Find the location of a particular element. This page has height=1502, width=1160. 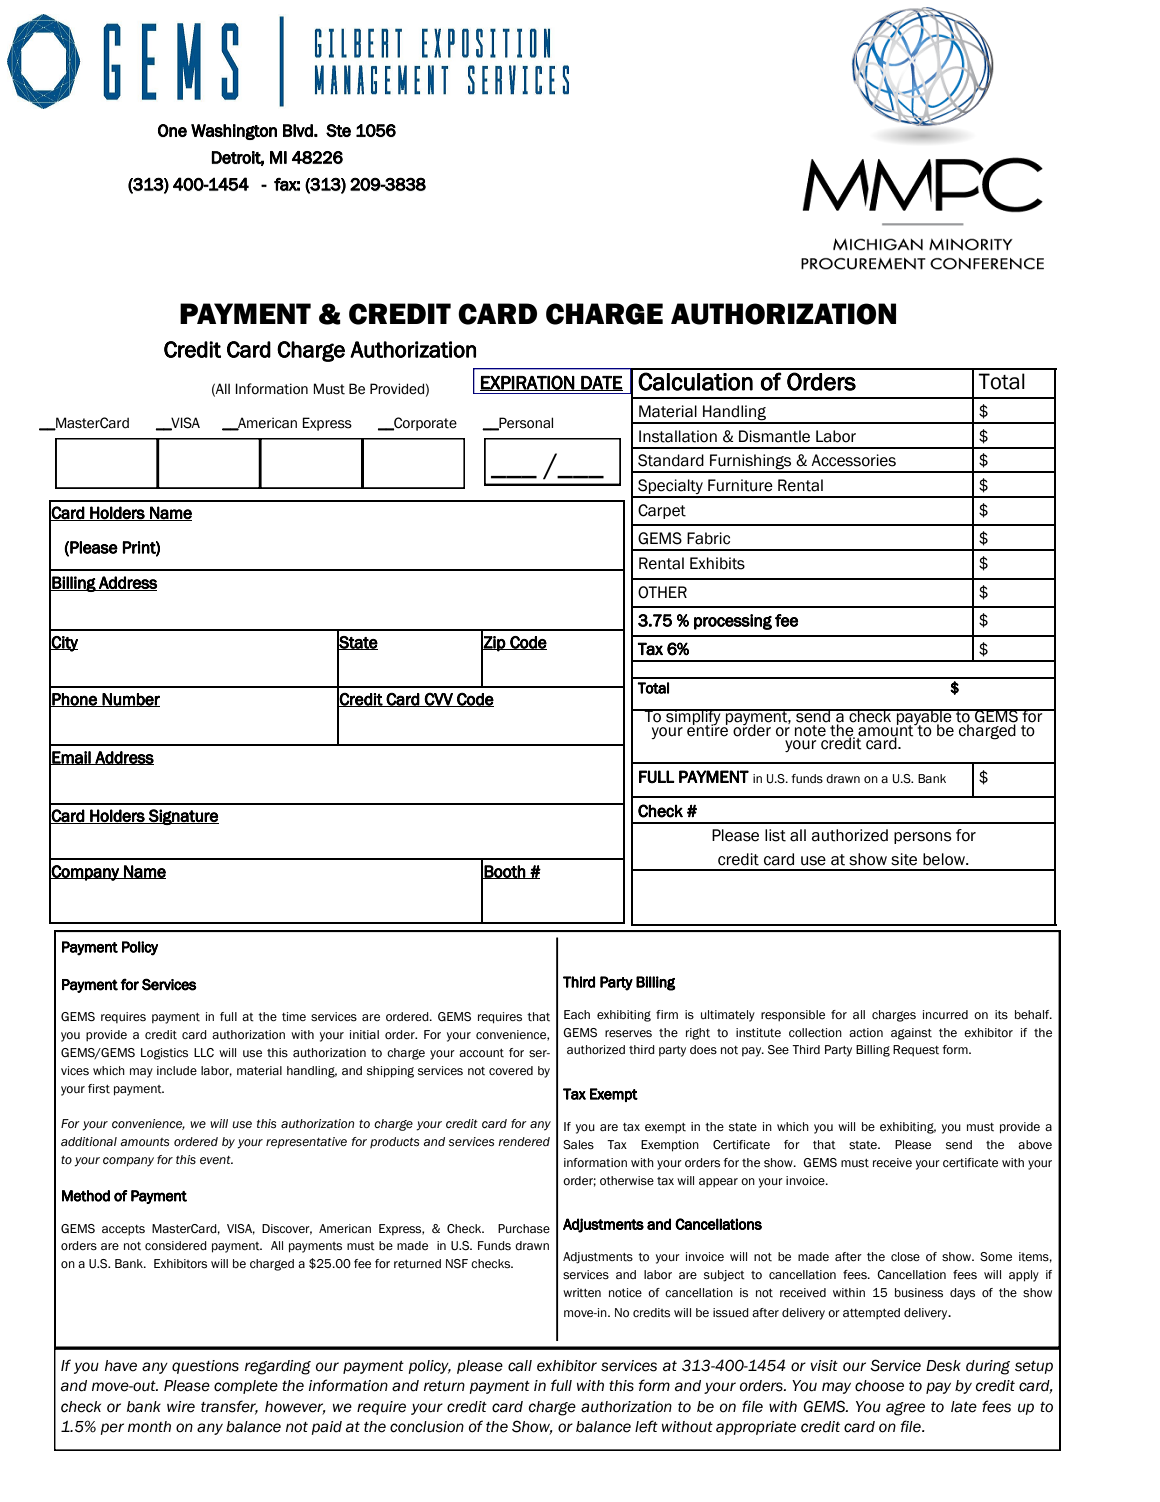

call is located at coordinates (520, 1366).
